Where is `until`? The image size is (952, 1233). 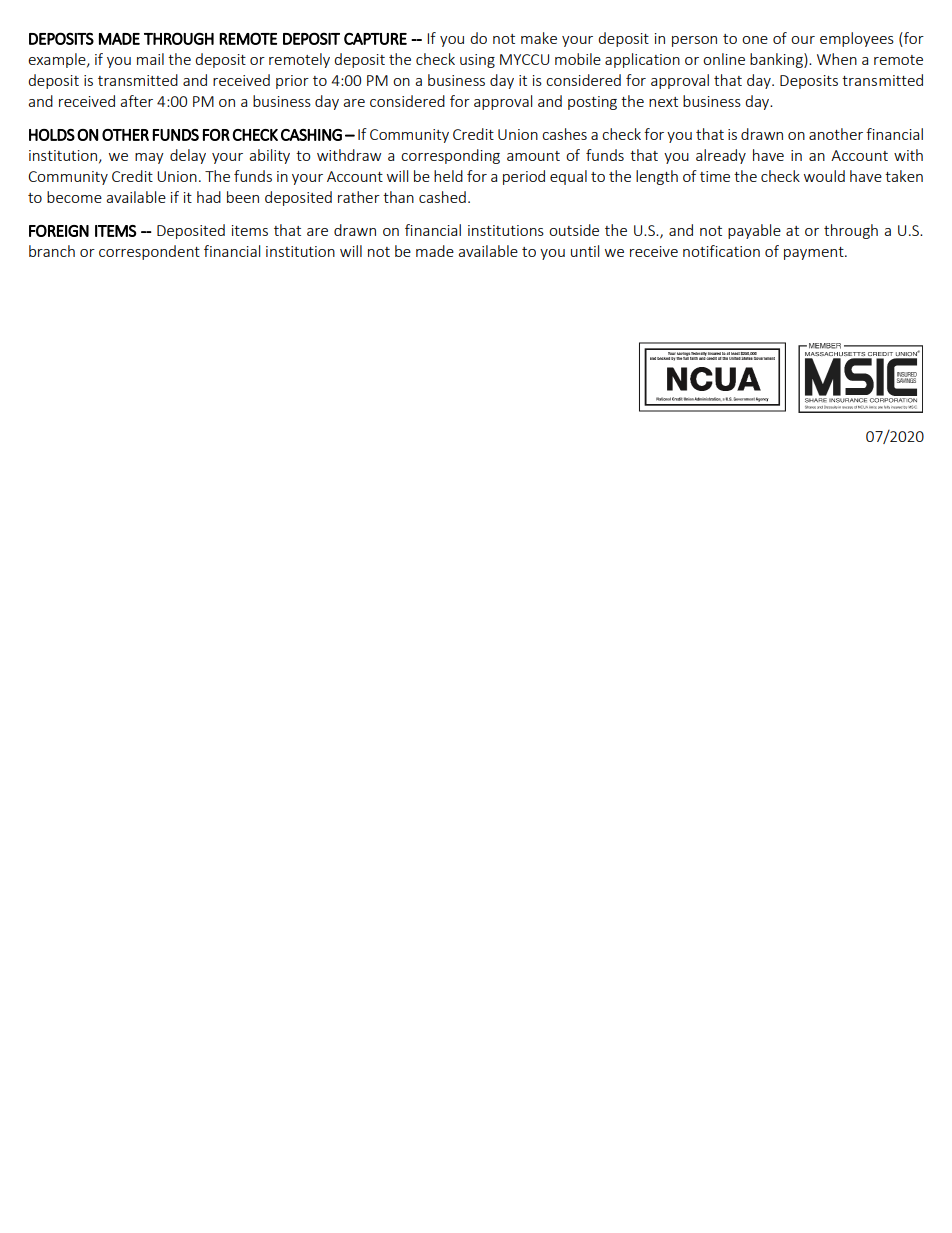 until is located at coordinates (585, 251).
